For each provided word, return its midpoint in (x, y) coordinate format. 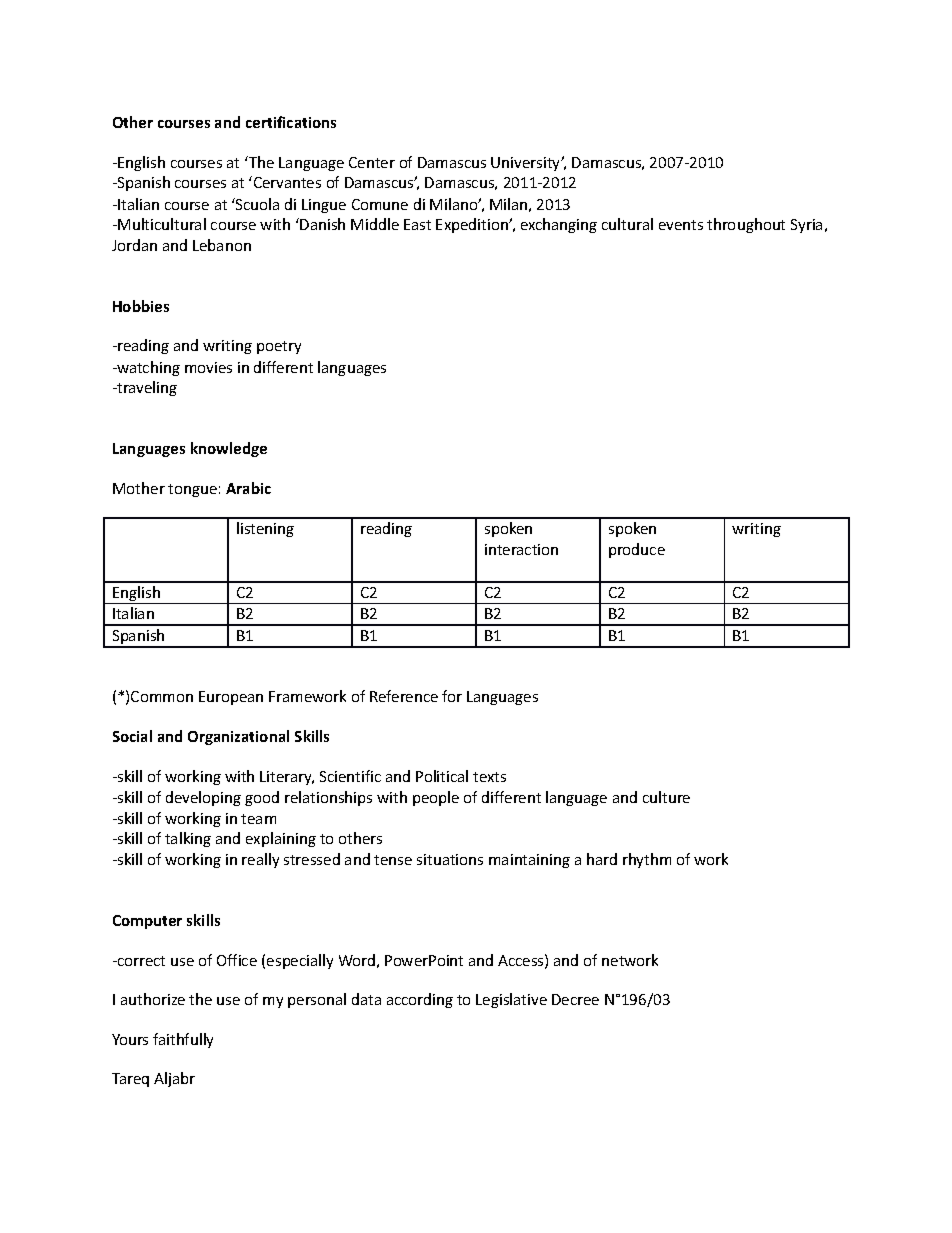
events (681, 225)
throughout (746, 225)
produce (637, 550)
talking (188, 839)
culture (666, 797)
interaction (521, 549)
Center (372, 162)
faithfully (183, 1040)
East (417, 224)
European (231, 698)
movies (208, 367)
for (452, 696)
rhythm (647, 860)
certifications (291, 122)
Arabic (248, 488)
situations (450, 859)
